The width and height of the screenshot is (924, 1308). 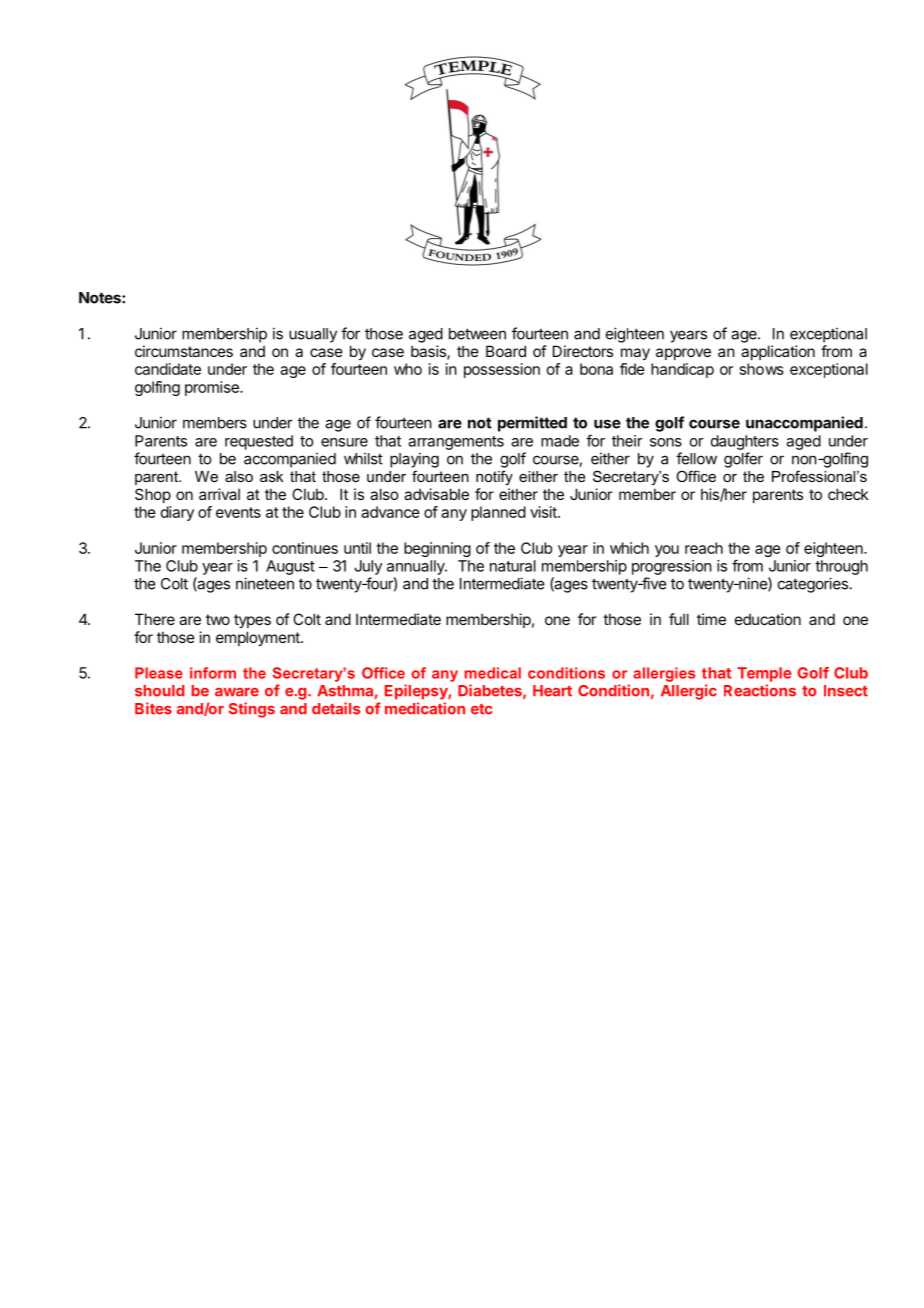 What do you see at coordinates (481, 709) in the screenshot?
I see `etc` at bounding box center [481, 709].
